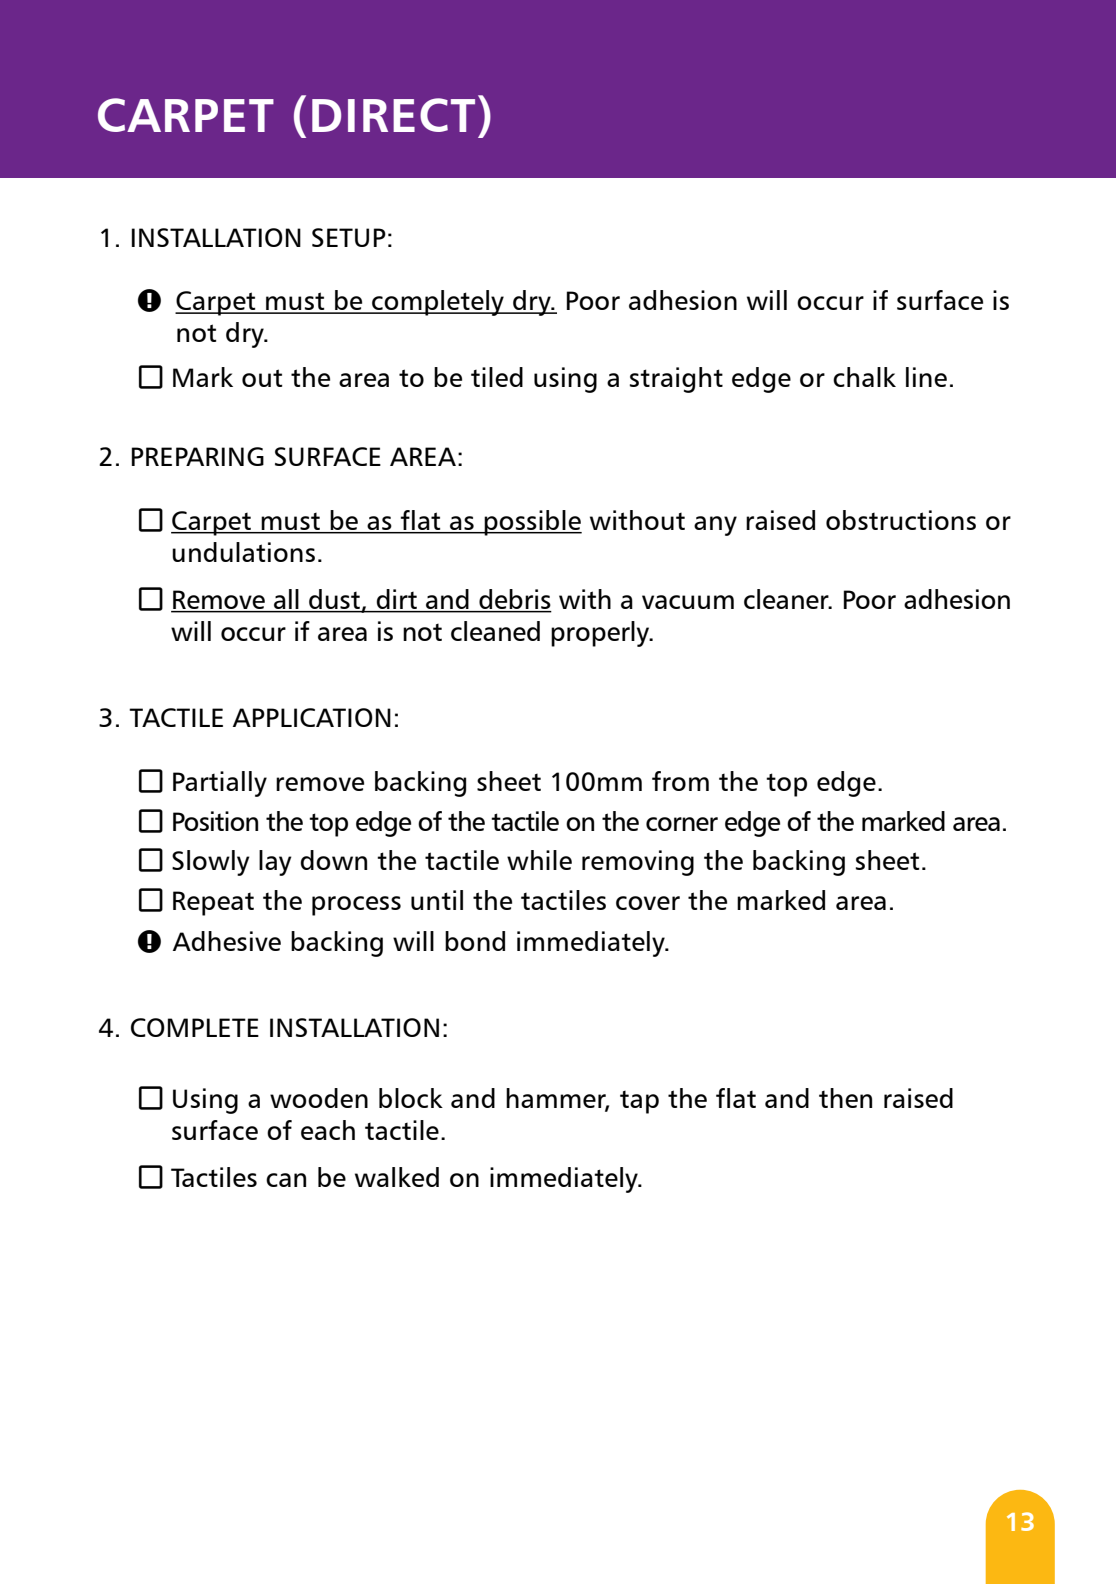 The height and width of the image is (1584, 1116). Describe the element at coordinates (901, 520) in the image. I see `obstructions` at that location.
